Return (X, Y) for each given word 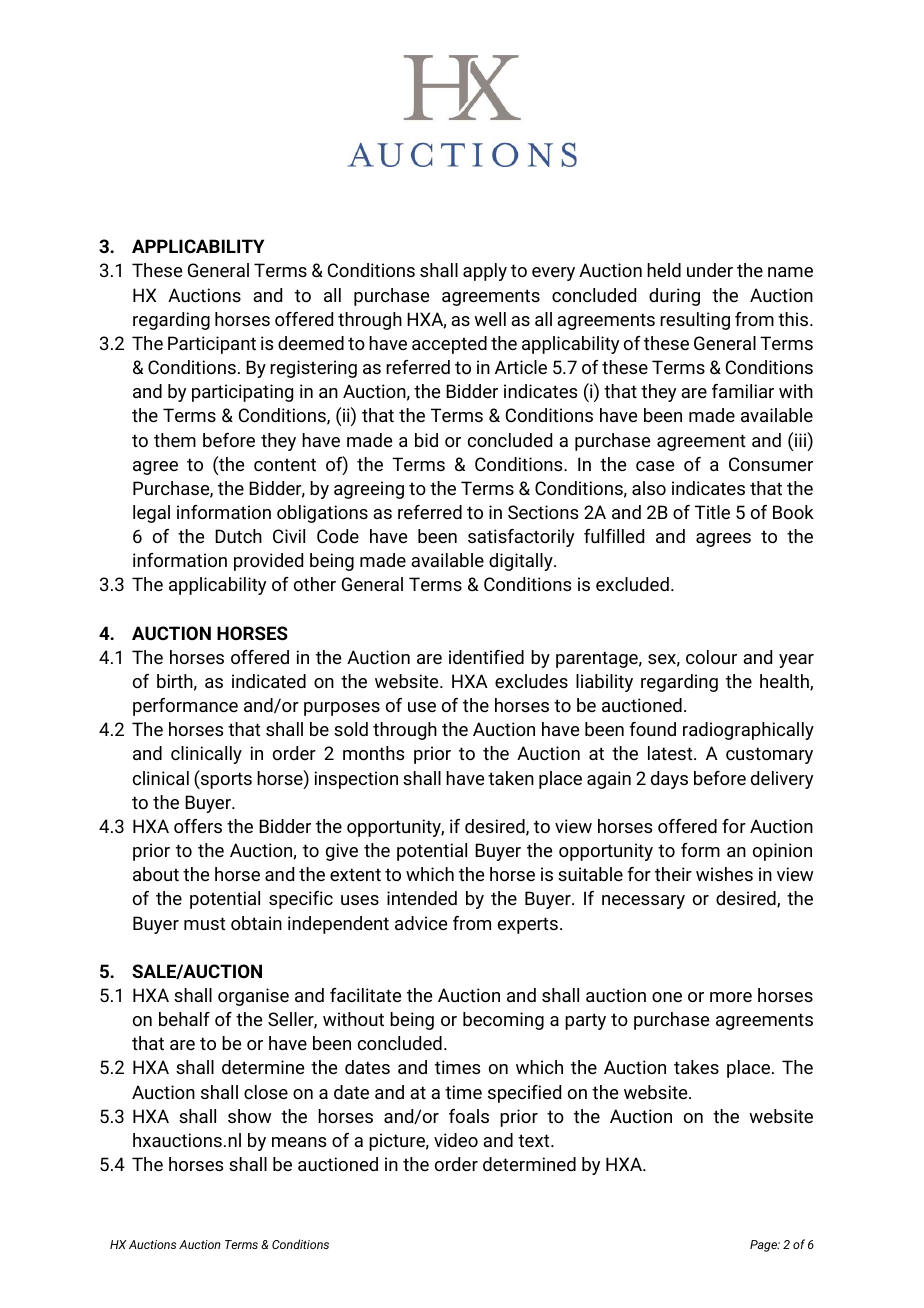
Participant (212, 345)
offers (198, 826)
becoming (503, 1021)
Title (712, 512)
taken (511, 778)
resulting (695, 321)
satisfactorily (521, 538)
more (731, 997)
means (299, 1142)
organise (253, 997)
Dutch (238, 536)
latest (671, 753)
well (490, 319)
